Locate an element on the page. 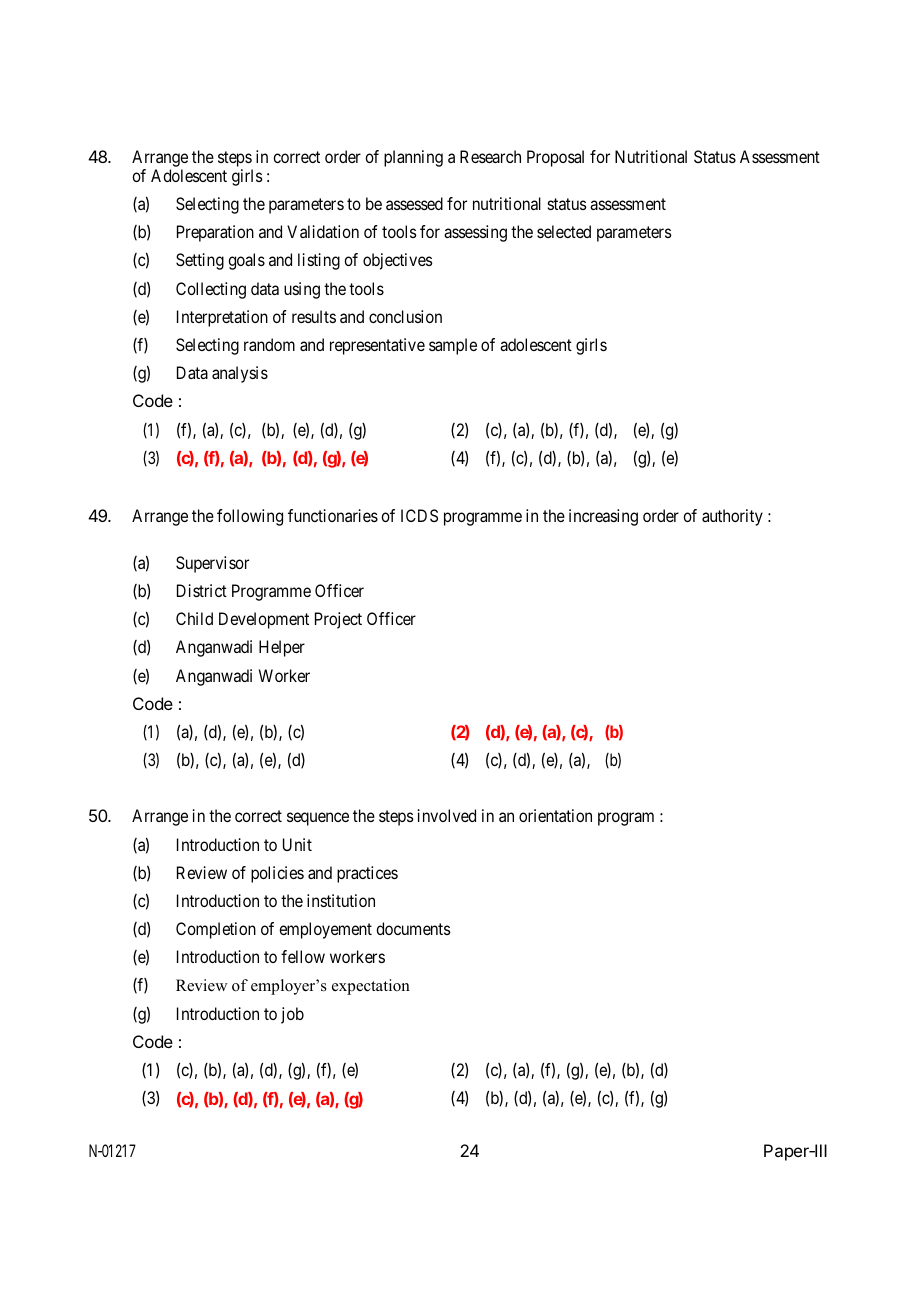 This page has height=1308, width=924. Project is located at coordinates (338, 620).
